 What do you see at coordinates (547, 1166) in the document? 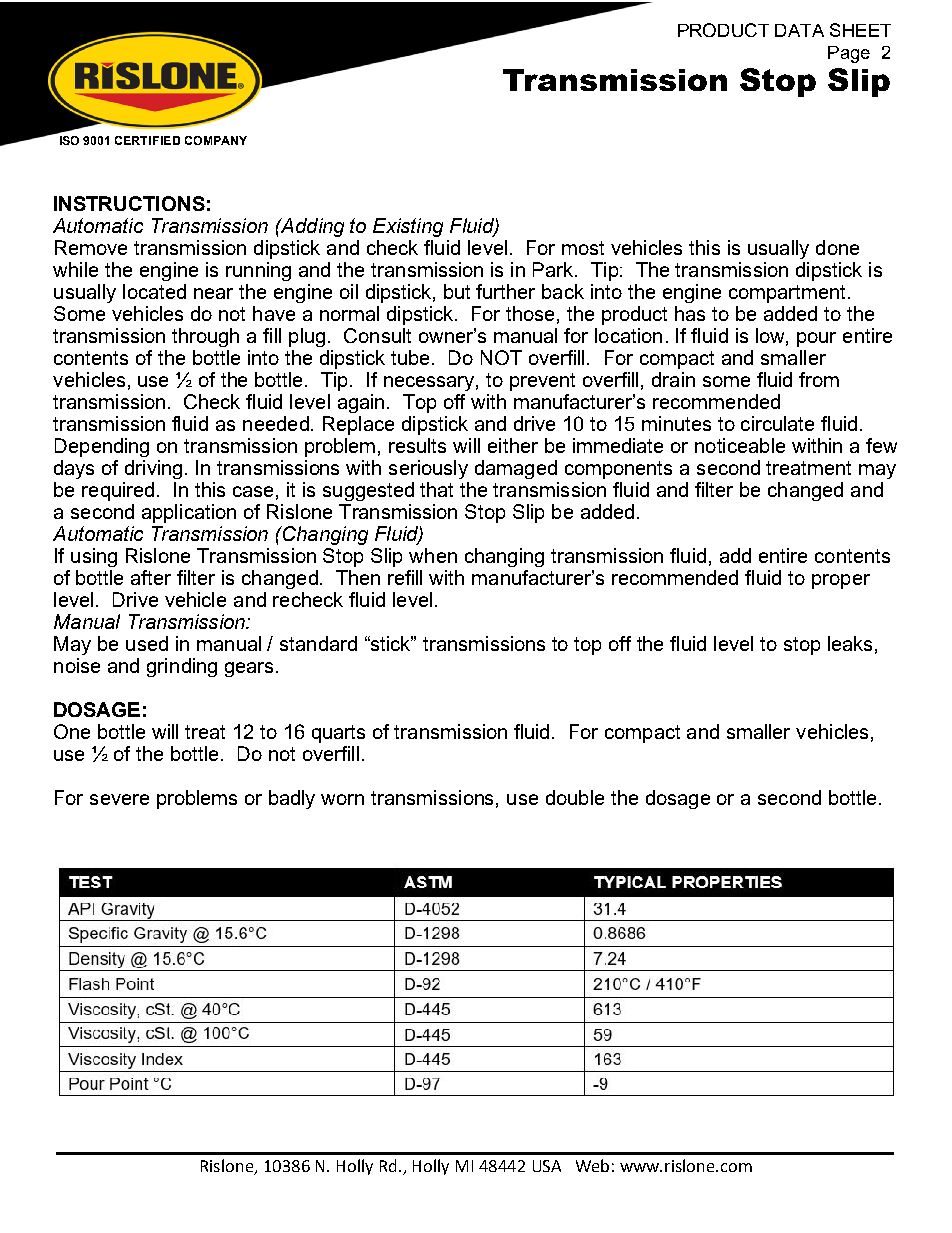
I see `USA` at bounding box center [547, 1166].
